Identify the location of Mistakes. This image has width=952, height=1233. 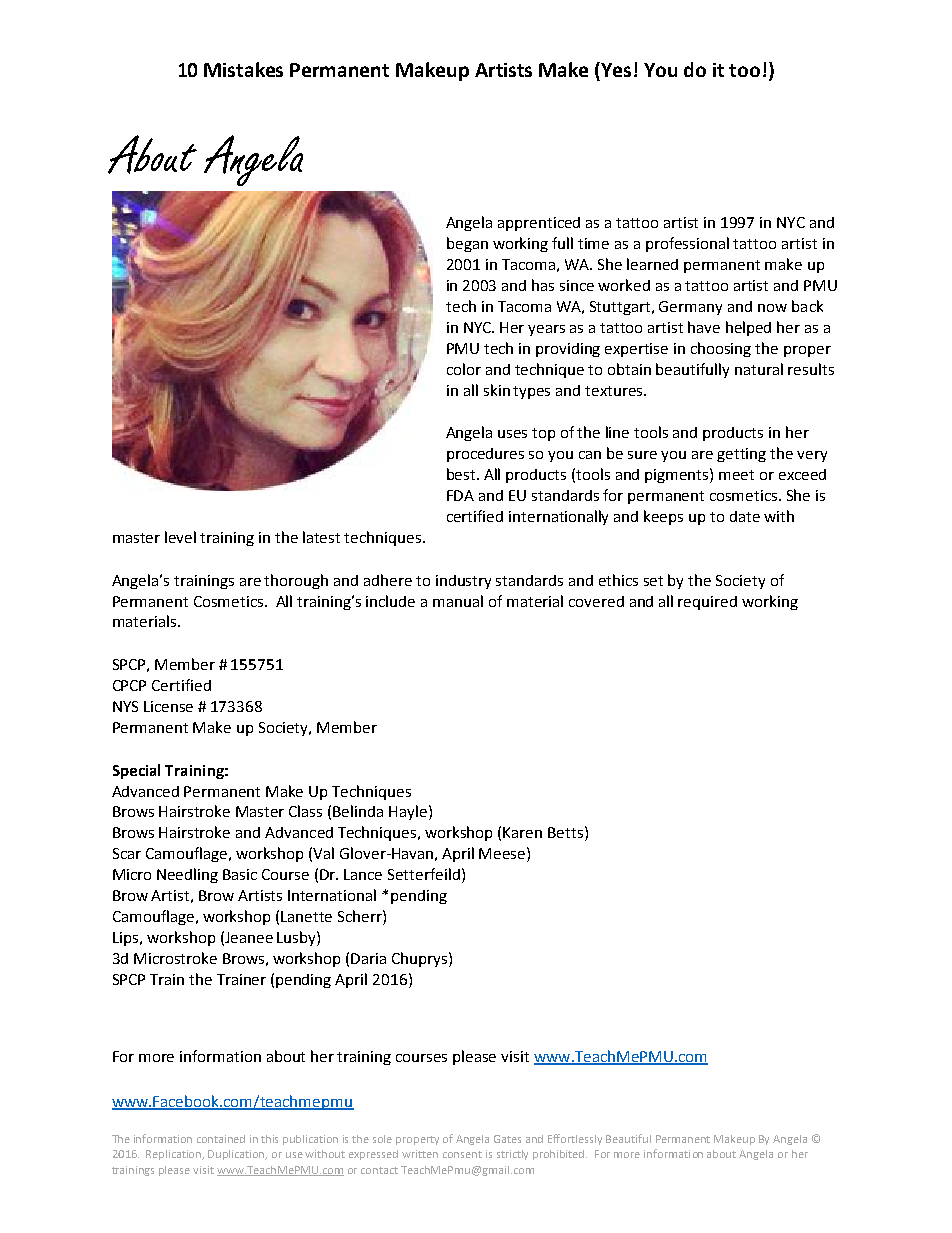
(243, 69).
